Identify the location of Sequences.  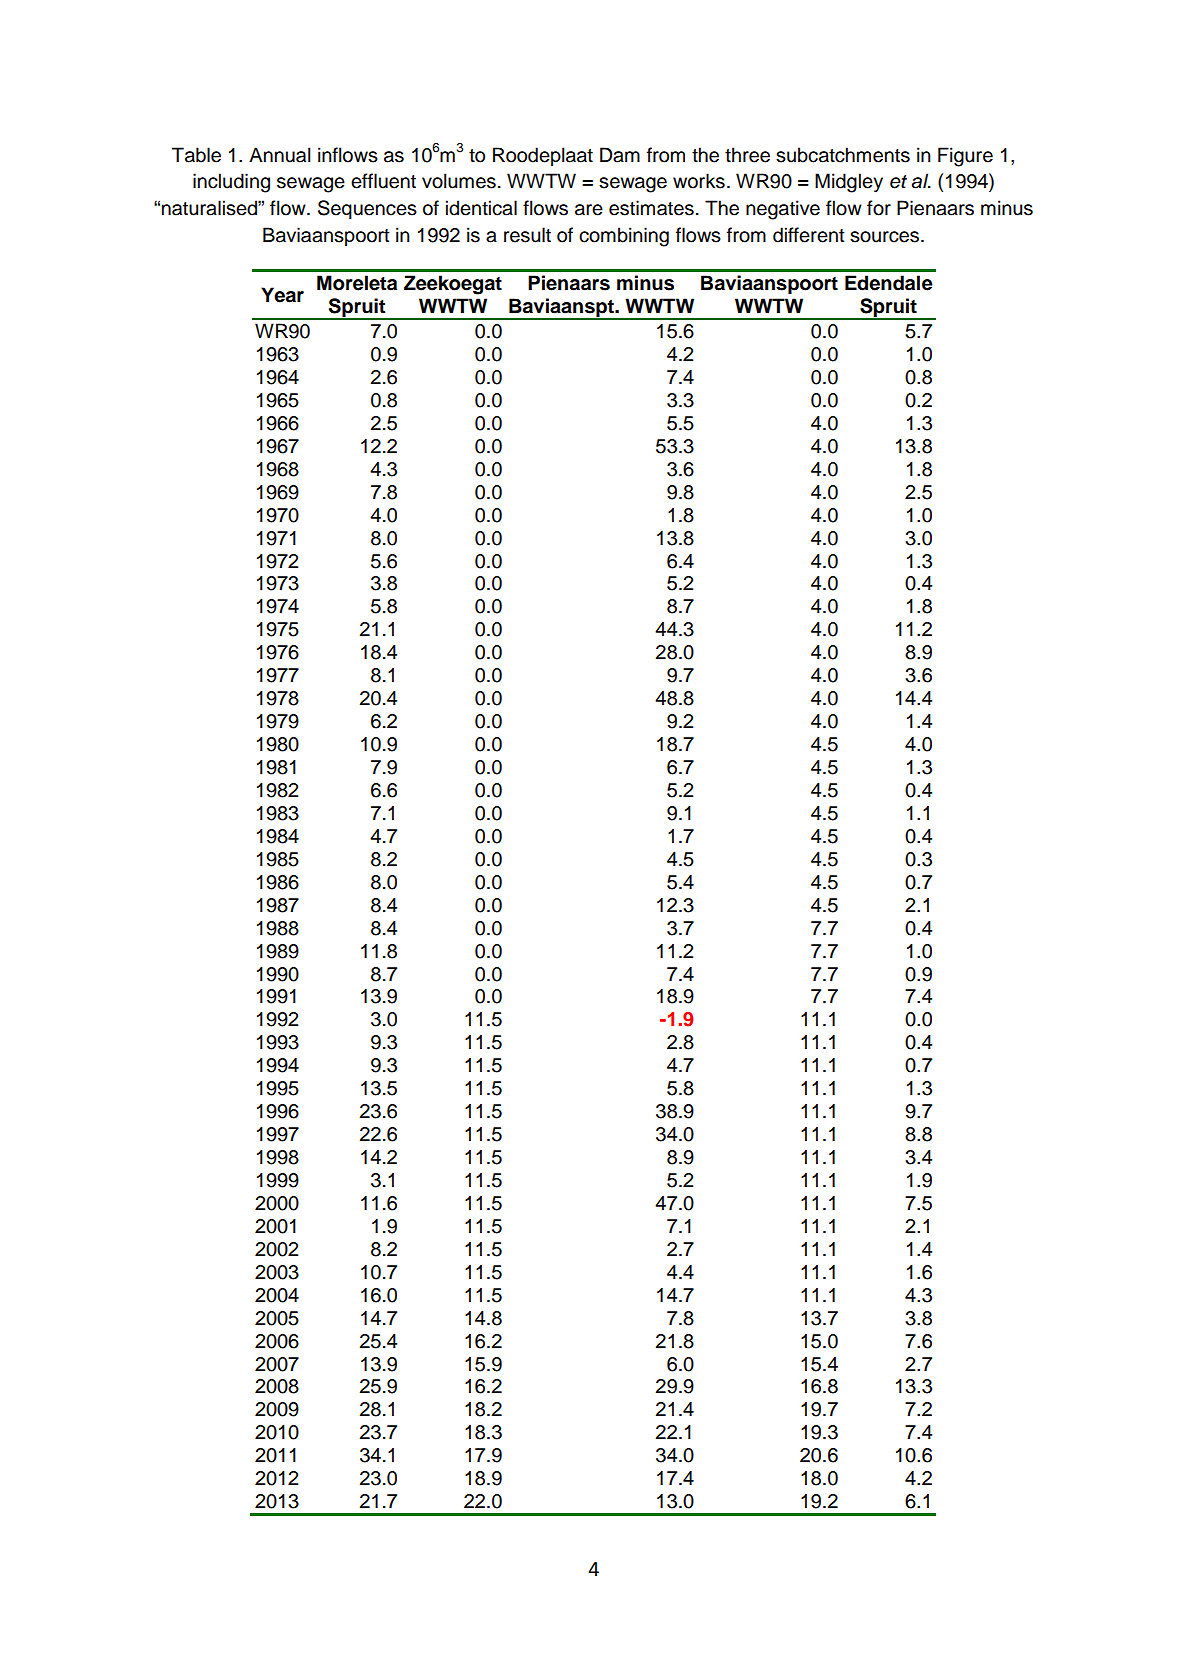
(367, 209).
